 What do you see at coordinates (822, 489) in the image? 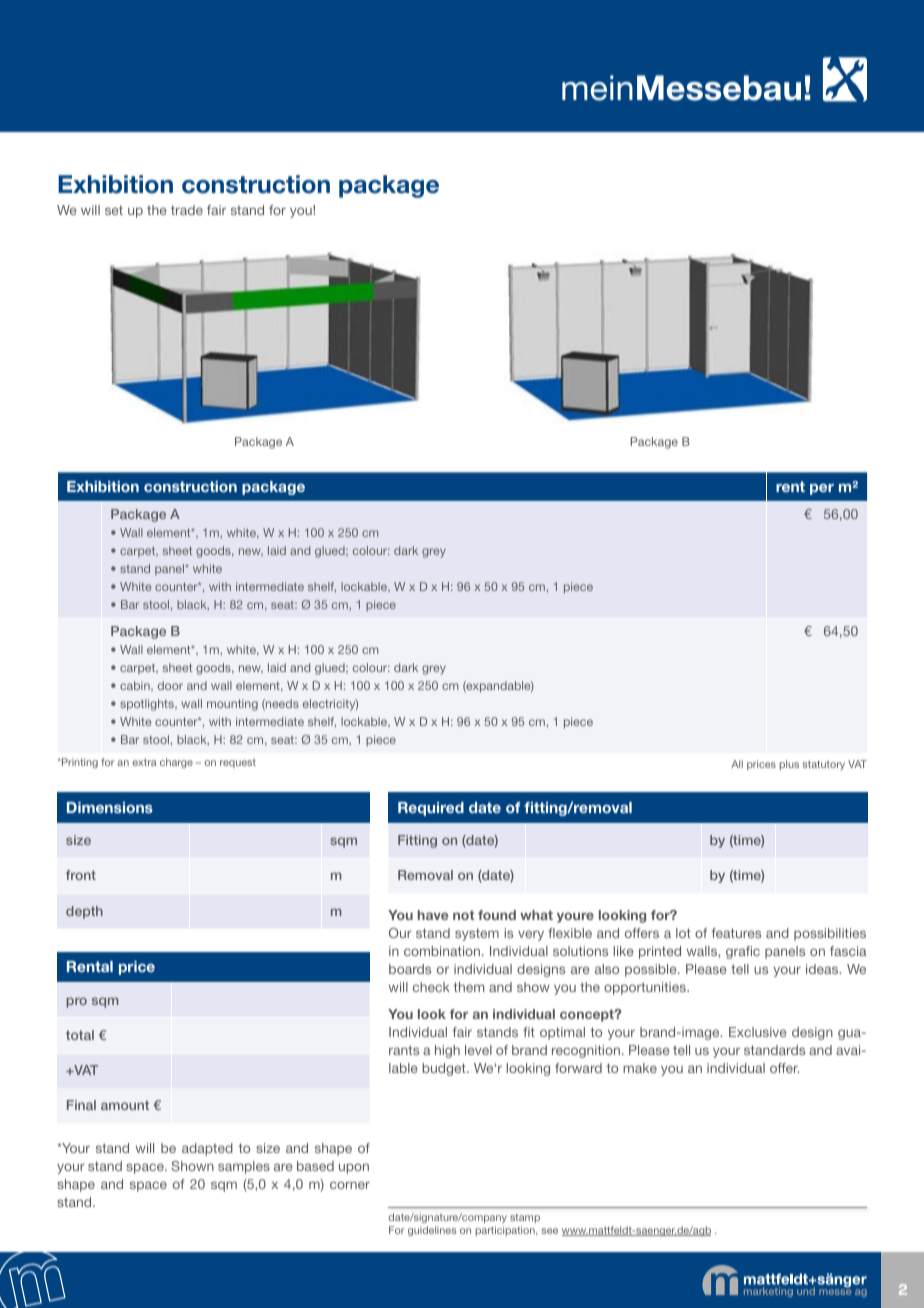
I see `per` at bounding box center [822, 489].
